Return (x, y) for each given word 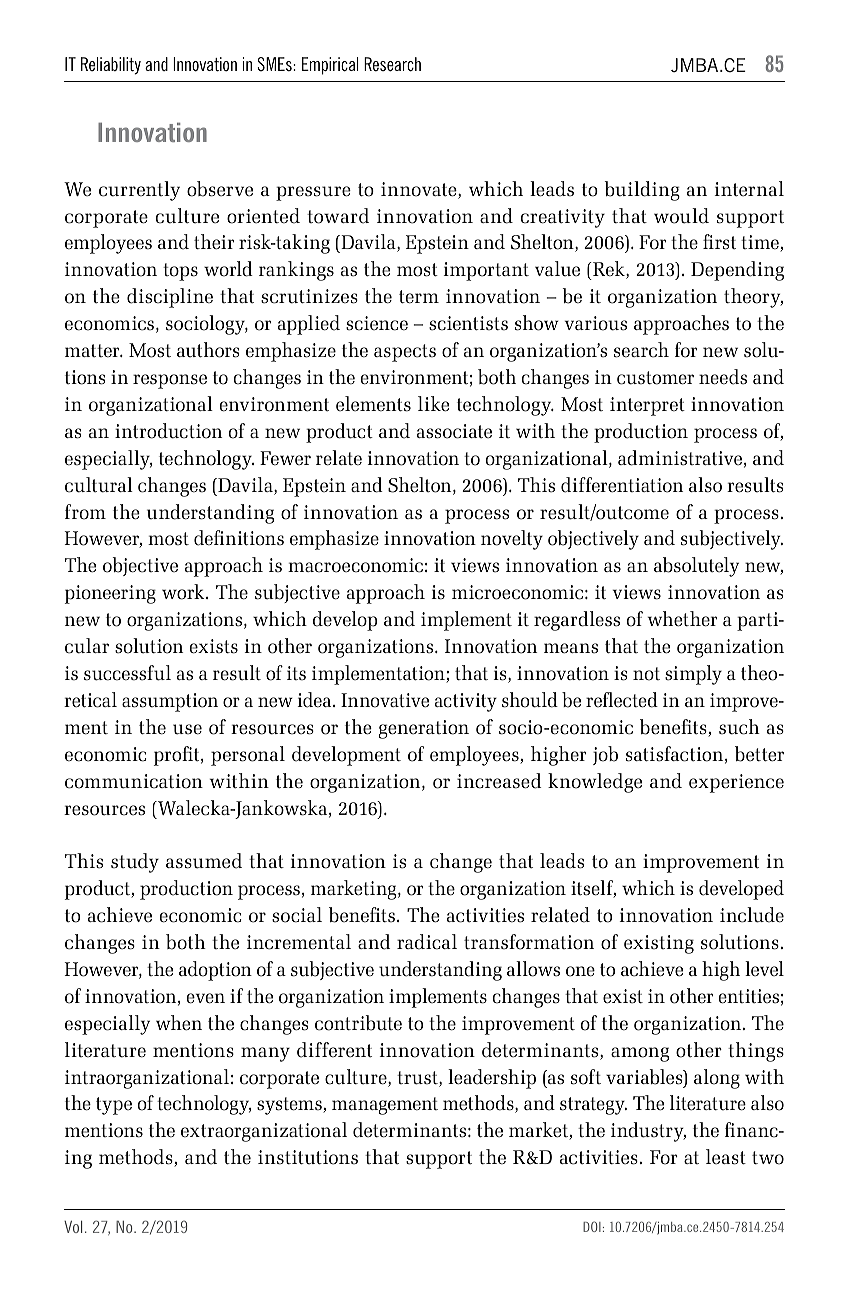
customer (655, 378)
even (206, 998)
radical (427, 942)
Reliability (111, 66)
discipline (170, 298)
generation (423, 729)
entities (749, 996)
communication (134, 781)
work (184, 592)
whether (682, 619)
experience (736, 783)
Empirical (330, 66)
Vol (73, 1227)
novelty (512, 540)
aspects (405, 353)
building (642, 191)
